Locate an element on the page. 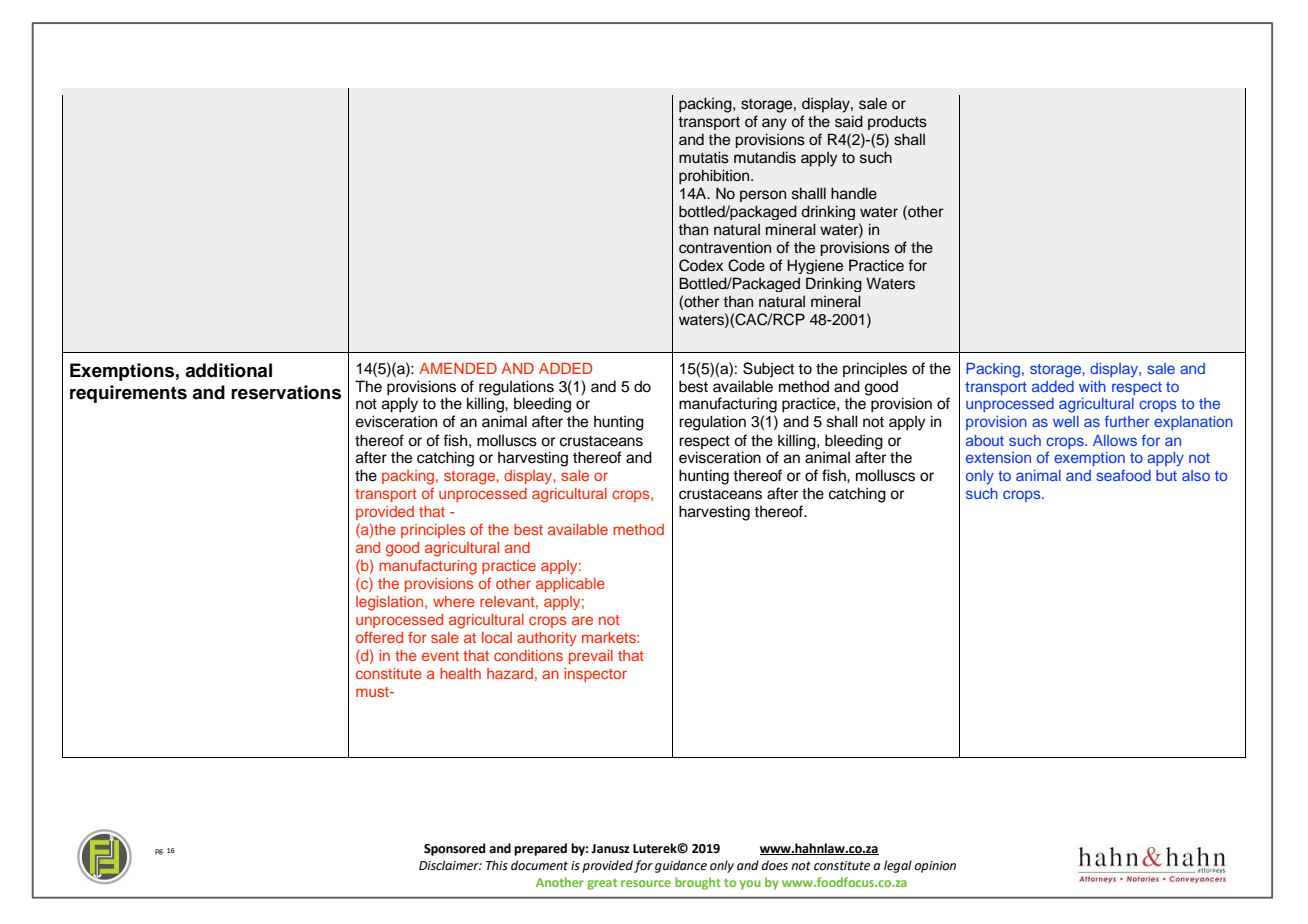 This page has width=1308, height=924. Sponsored is located at coordinates (454, 849).
